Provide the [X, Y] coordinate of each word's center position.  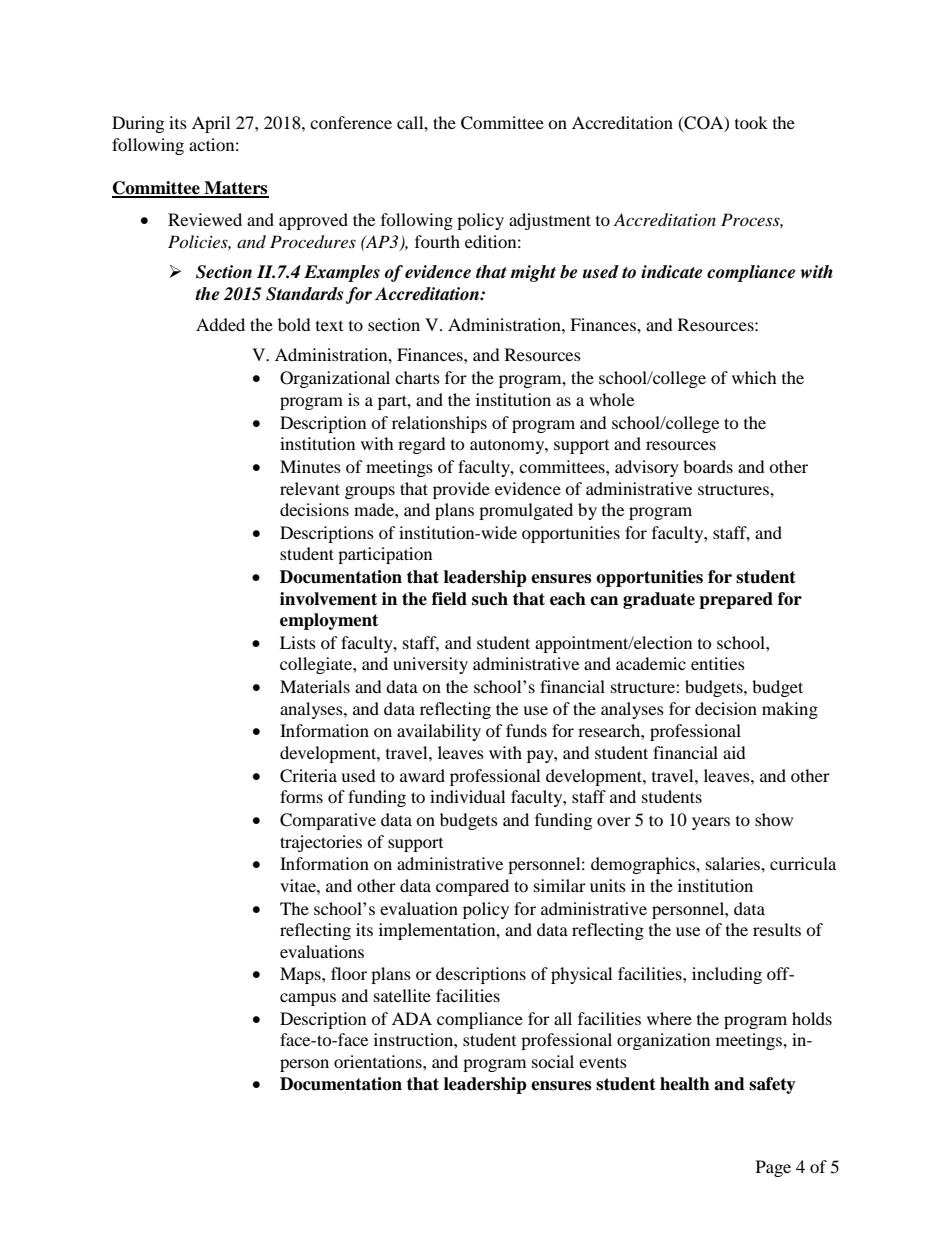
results [777, 929]
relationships [439, 424]
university [430, 665]
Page [773, 1168]
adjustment [550, 221]
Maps [301, 975]
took [751, 122]
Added [220, 324]
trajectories [321, 843]
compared [472, 887]
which [754, 377]
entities [718, 663]
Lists [298, 642]
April [211, 124]
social [553, 1061]
